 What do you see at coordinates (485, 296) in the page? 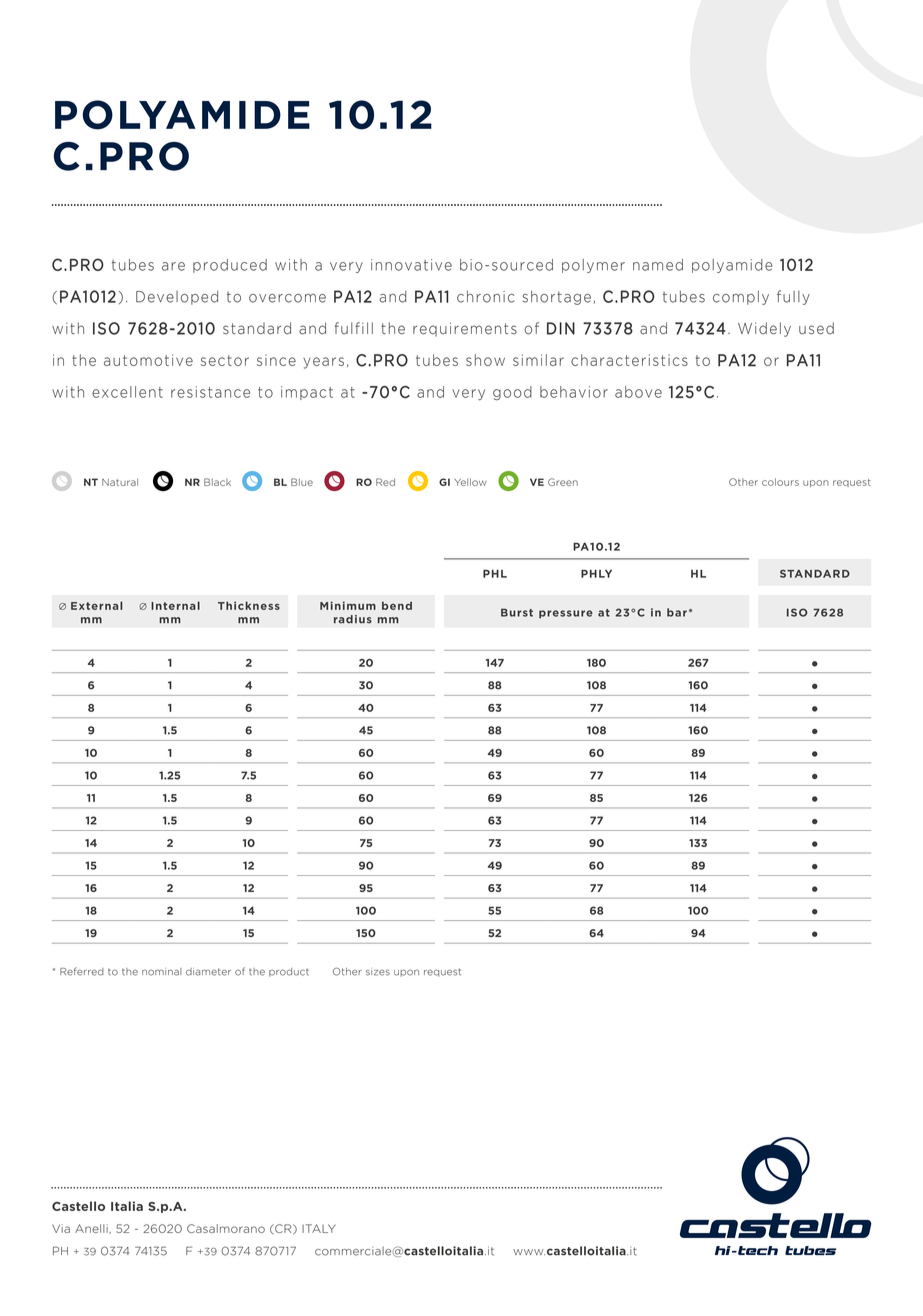
I see `chronic` at bounding box center [485, 296].
